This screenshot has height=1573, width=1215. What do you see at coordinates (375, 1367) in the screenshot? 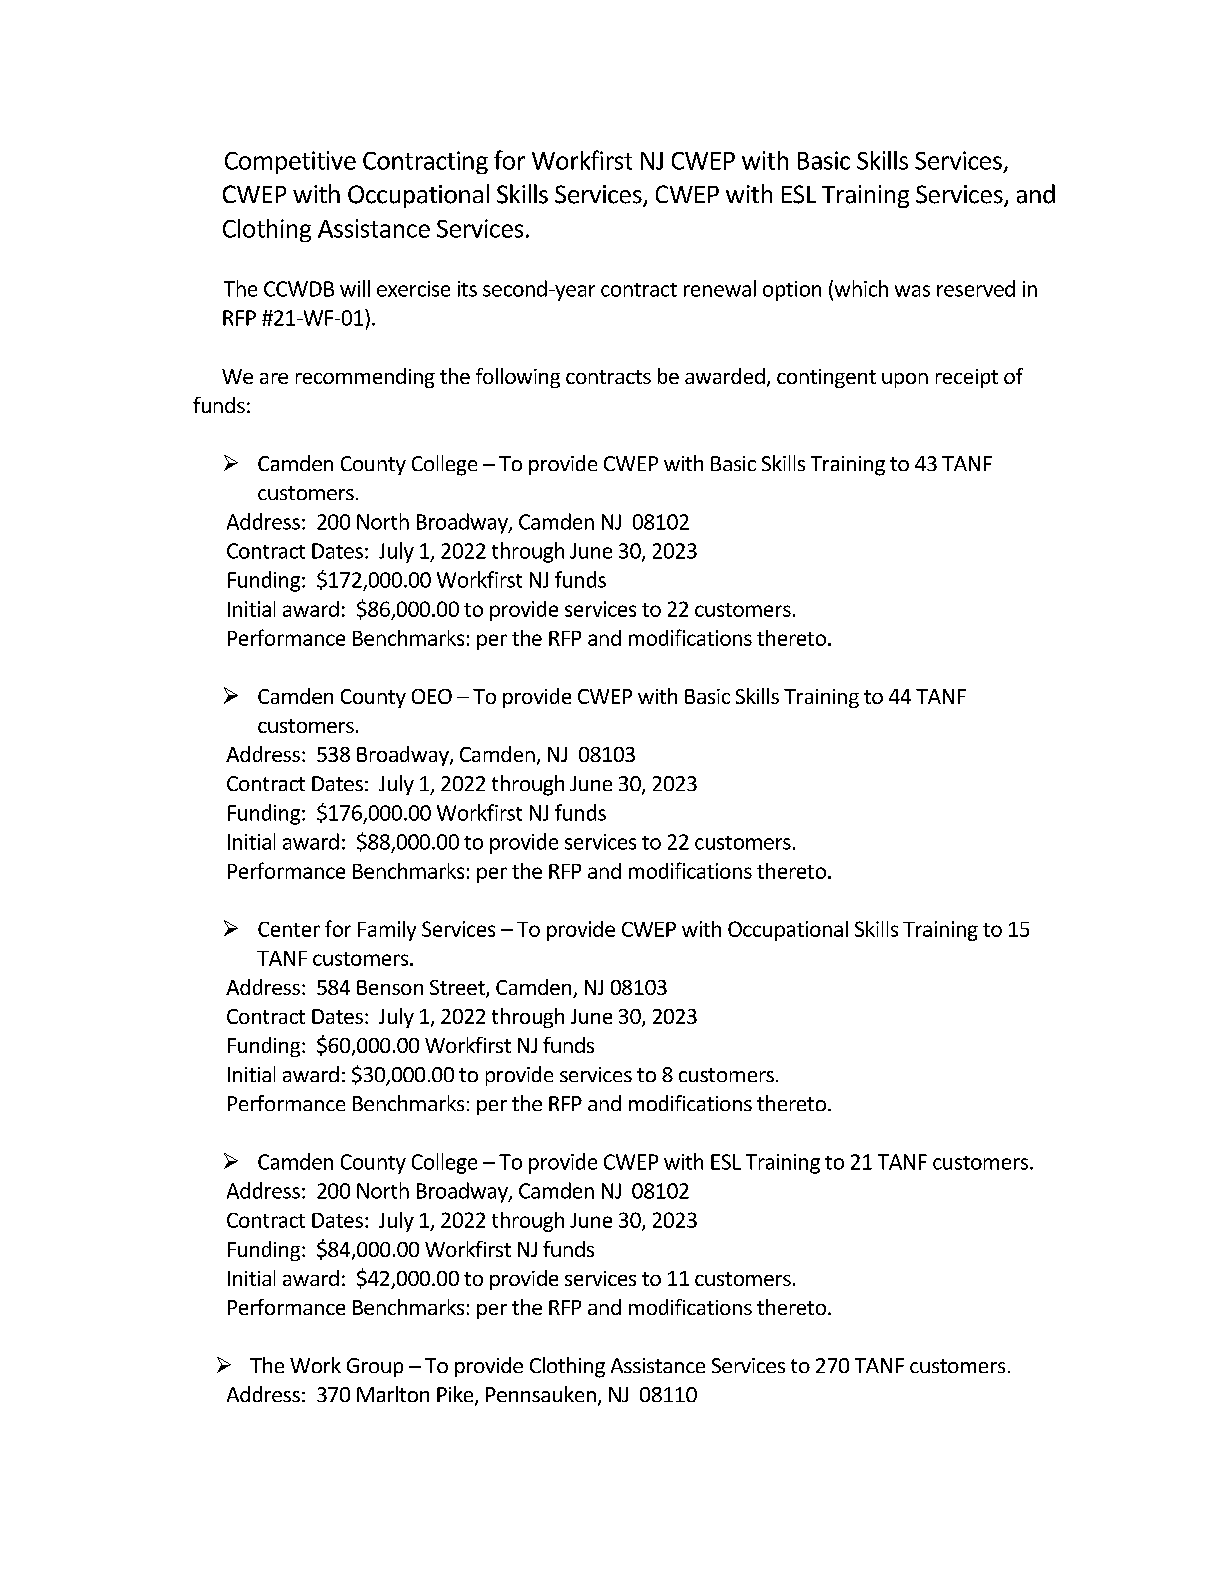
I see `Group` at bounding box center [375, 1367].
